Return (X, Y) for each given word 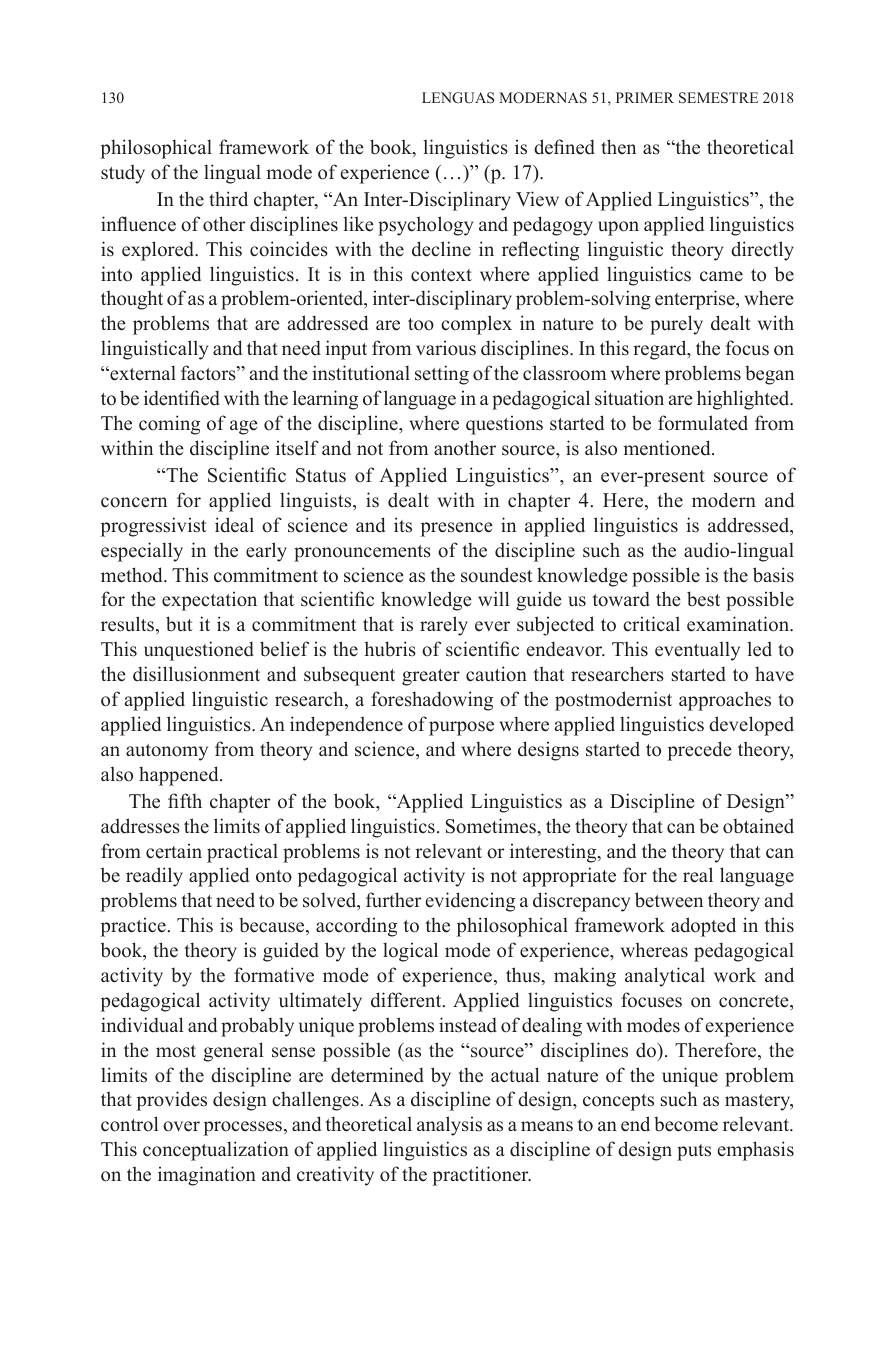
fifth (185, 800)
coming (169, 425)
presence (456, 529)
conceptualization (216, 1151)
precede (699, 751)
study (123, 174)
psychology (425, 226)
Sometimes (492, 826)
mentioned (668, 448)
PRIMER (645, 97)
